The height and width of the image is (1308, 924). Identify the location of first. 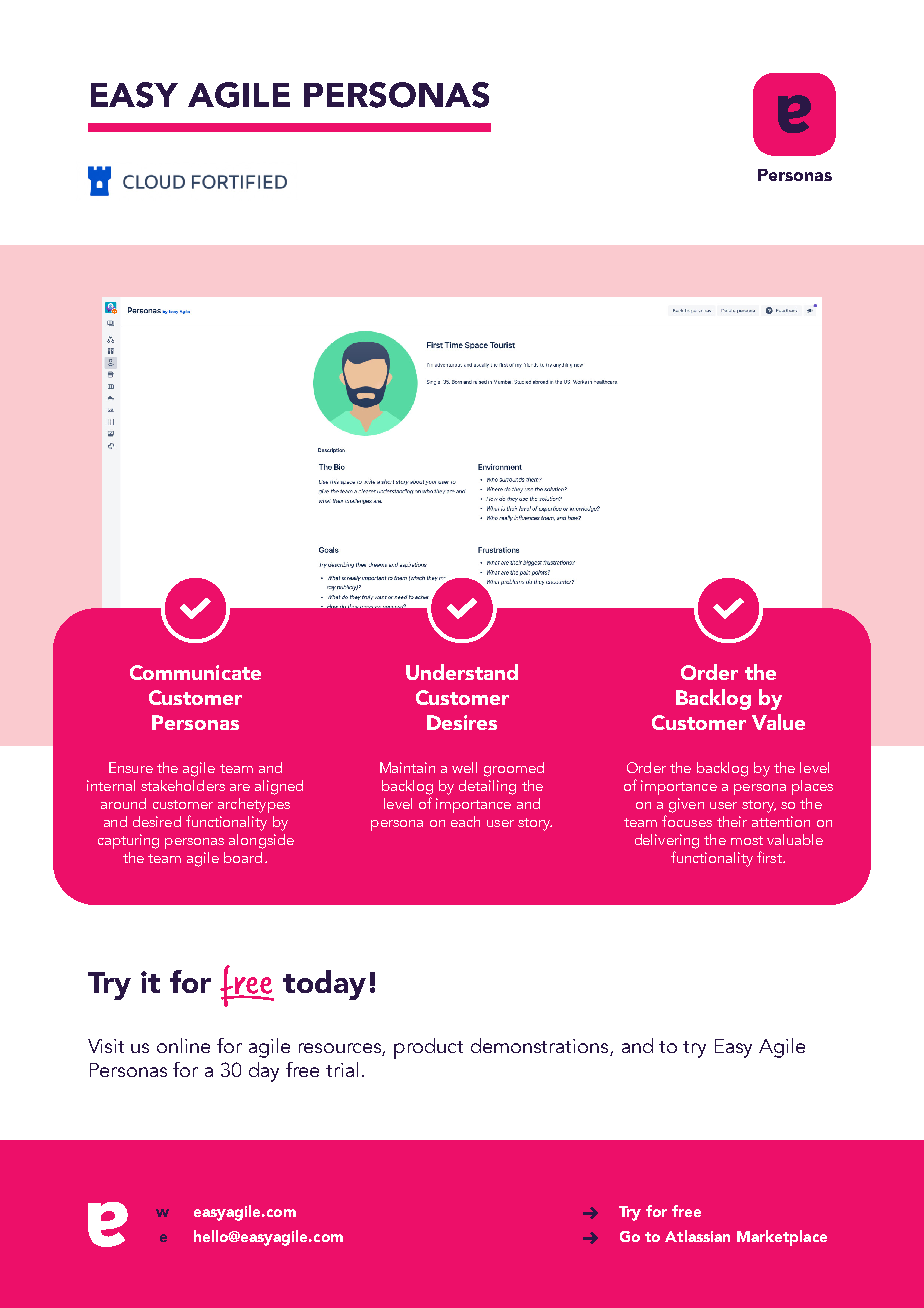
(770, 857).
